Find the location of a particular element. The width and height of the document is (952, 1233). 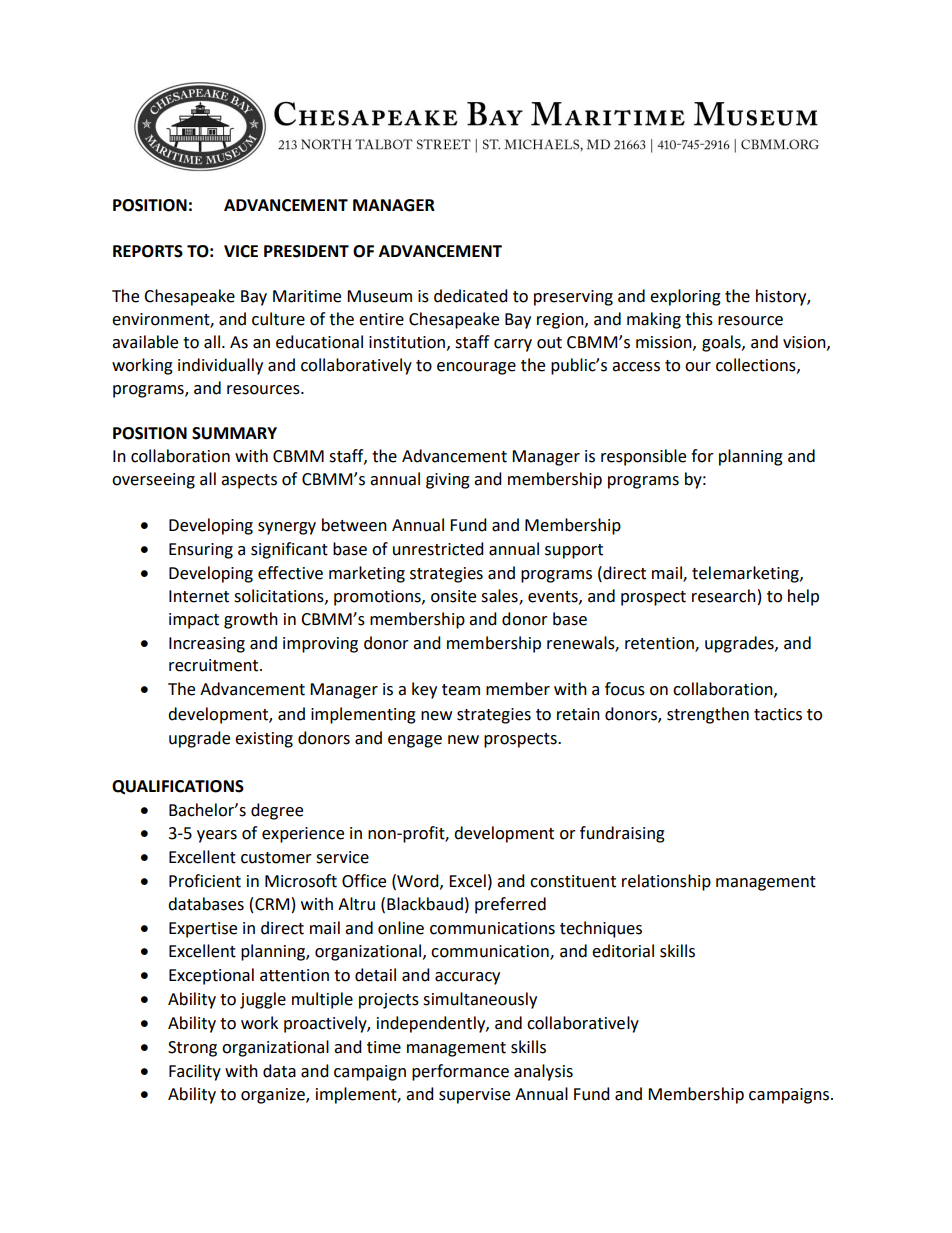

engage is located at coordinates (415, 741).
